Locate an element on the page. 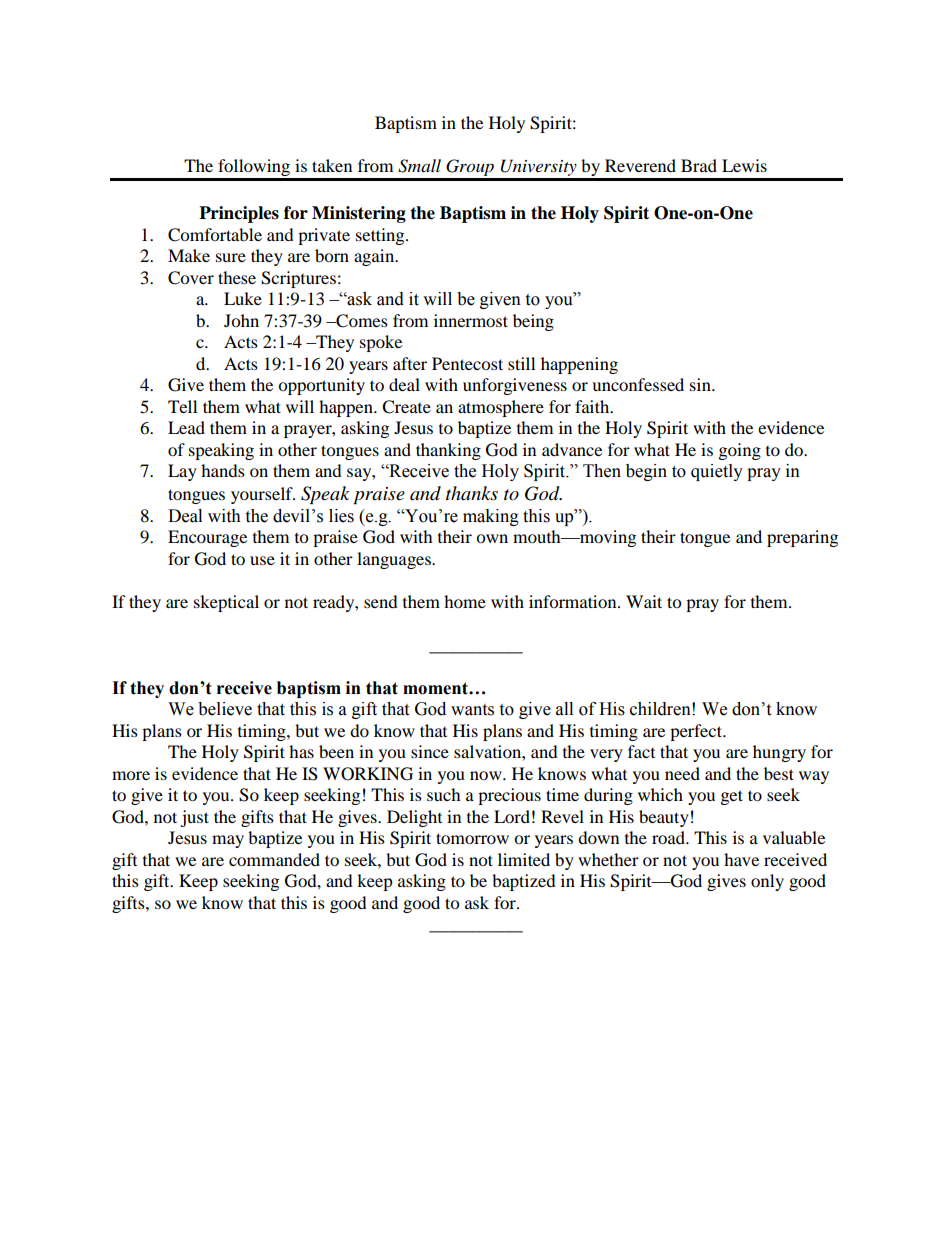 The width and height of the page is (952, 1233). may is located at coordinates (228, 841).
